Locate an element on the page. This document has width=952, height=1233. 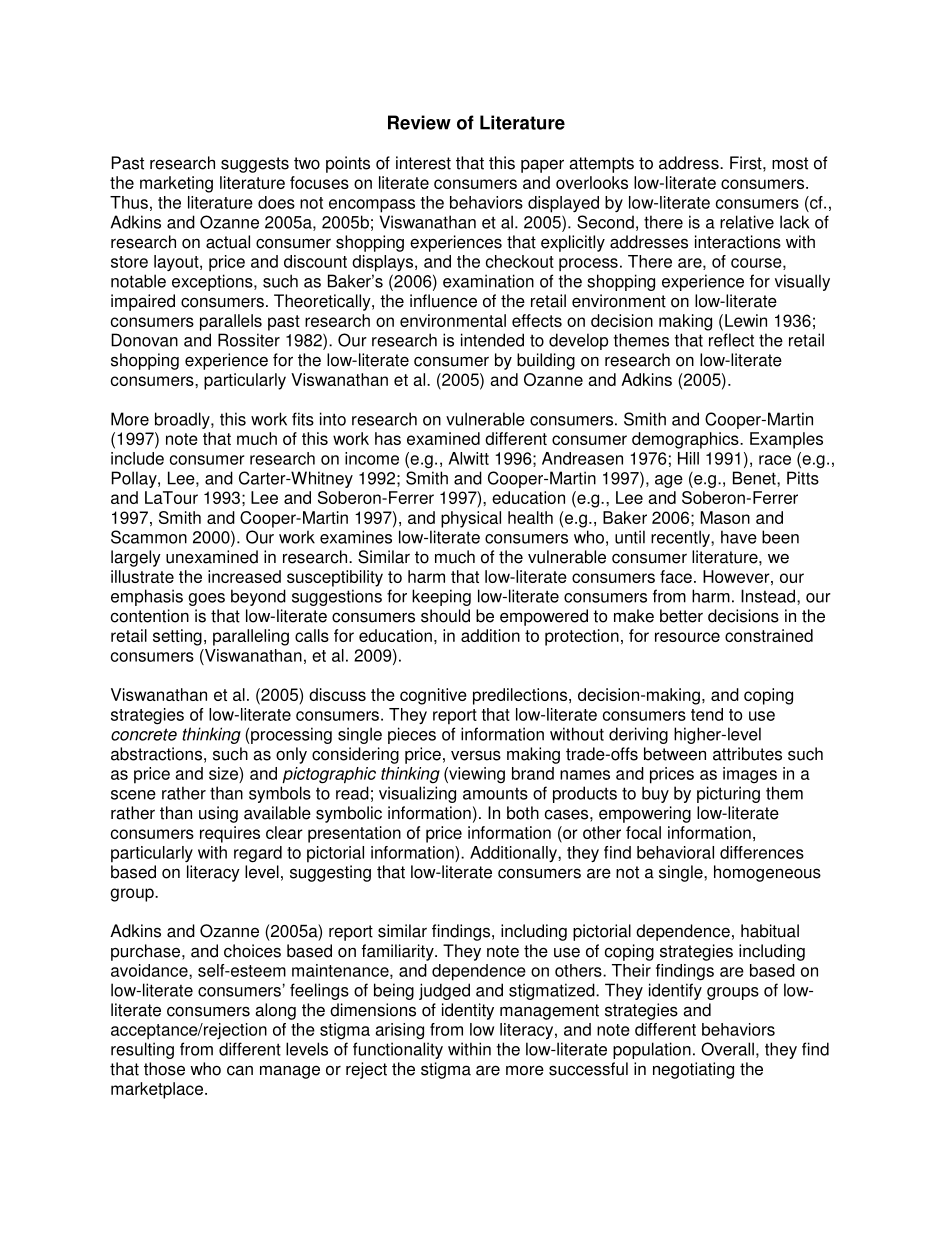
goes is located at coordinates (206, 599).
